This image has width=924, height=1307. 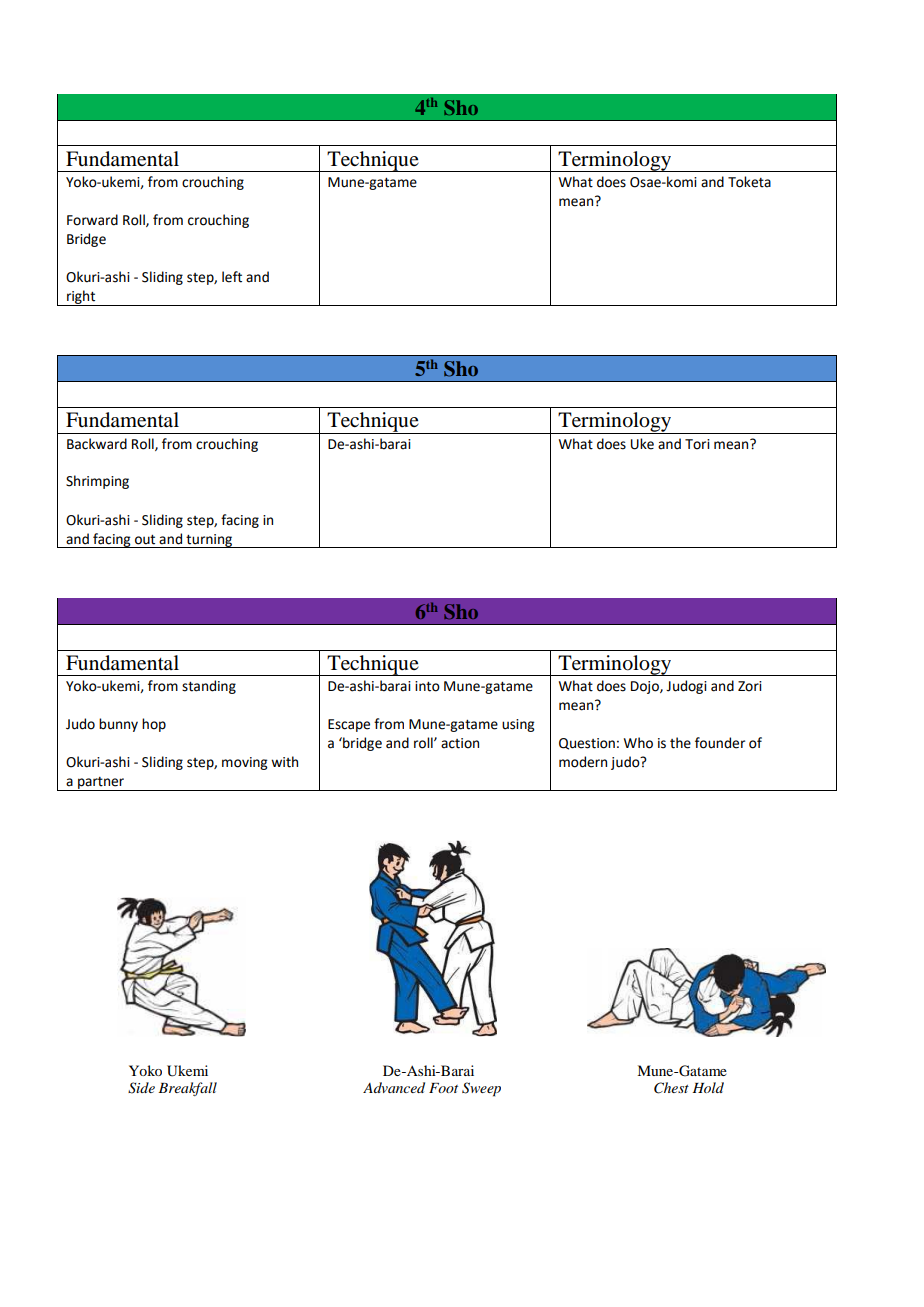 What do you see at coordinates (284, 762) in the image?
I see `with` at bounding box center [284, 762].
